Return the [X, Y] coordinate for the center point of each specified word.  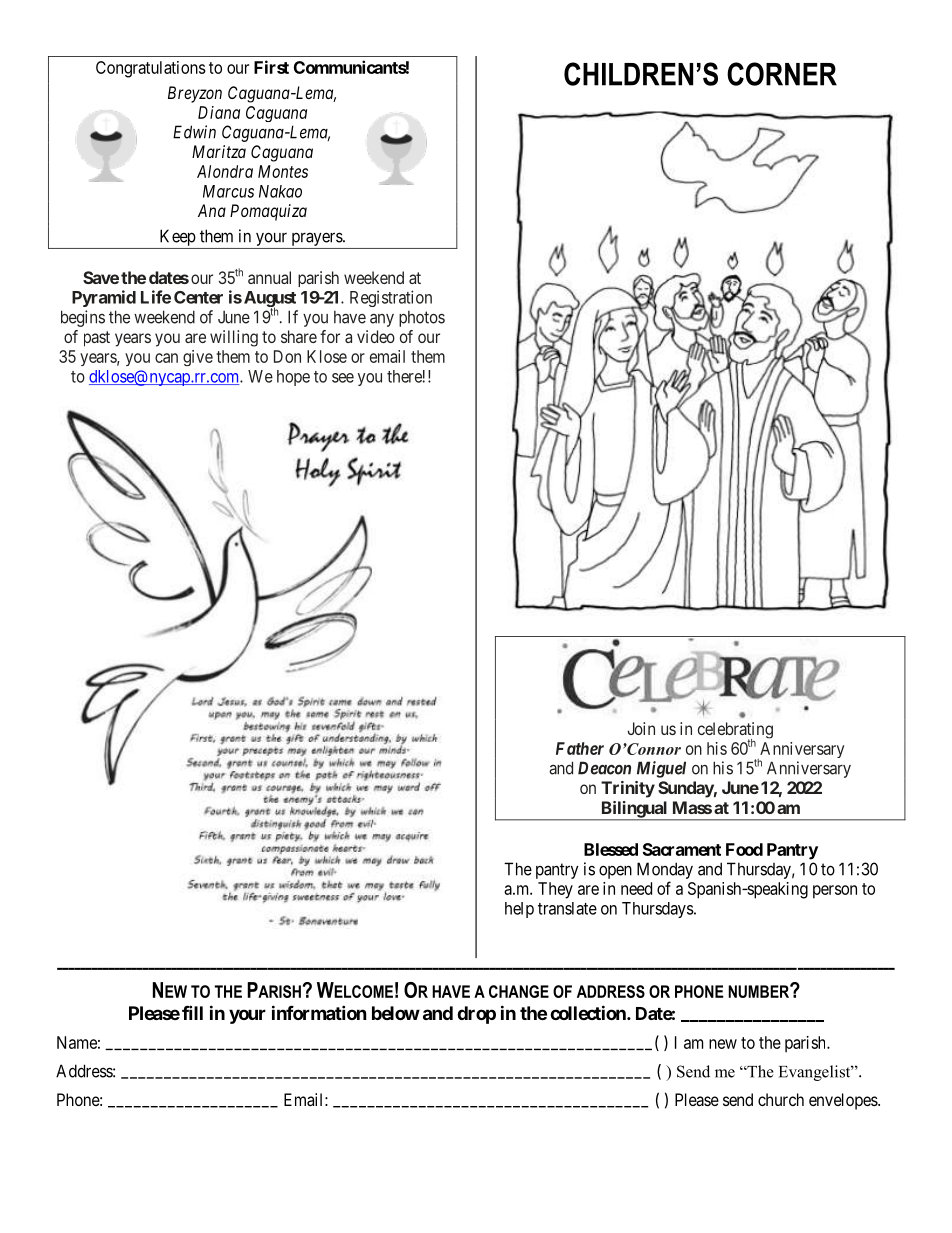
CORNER [782, 74]
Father [580, 748]
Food [744, 849]
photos [422, 319]
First [271, 67]
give [198, 358]
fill [192, 1012]
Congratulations [151, 69]
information [319, 1012]
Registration [391, 298]
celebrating [735, 731]
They [555, 890]
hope [293, 378]
